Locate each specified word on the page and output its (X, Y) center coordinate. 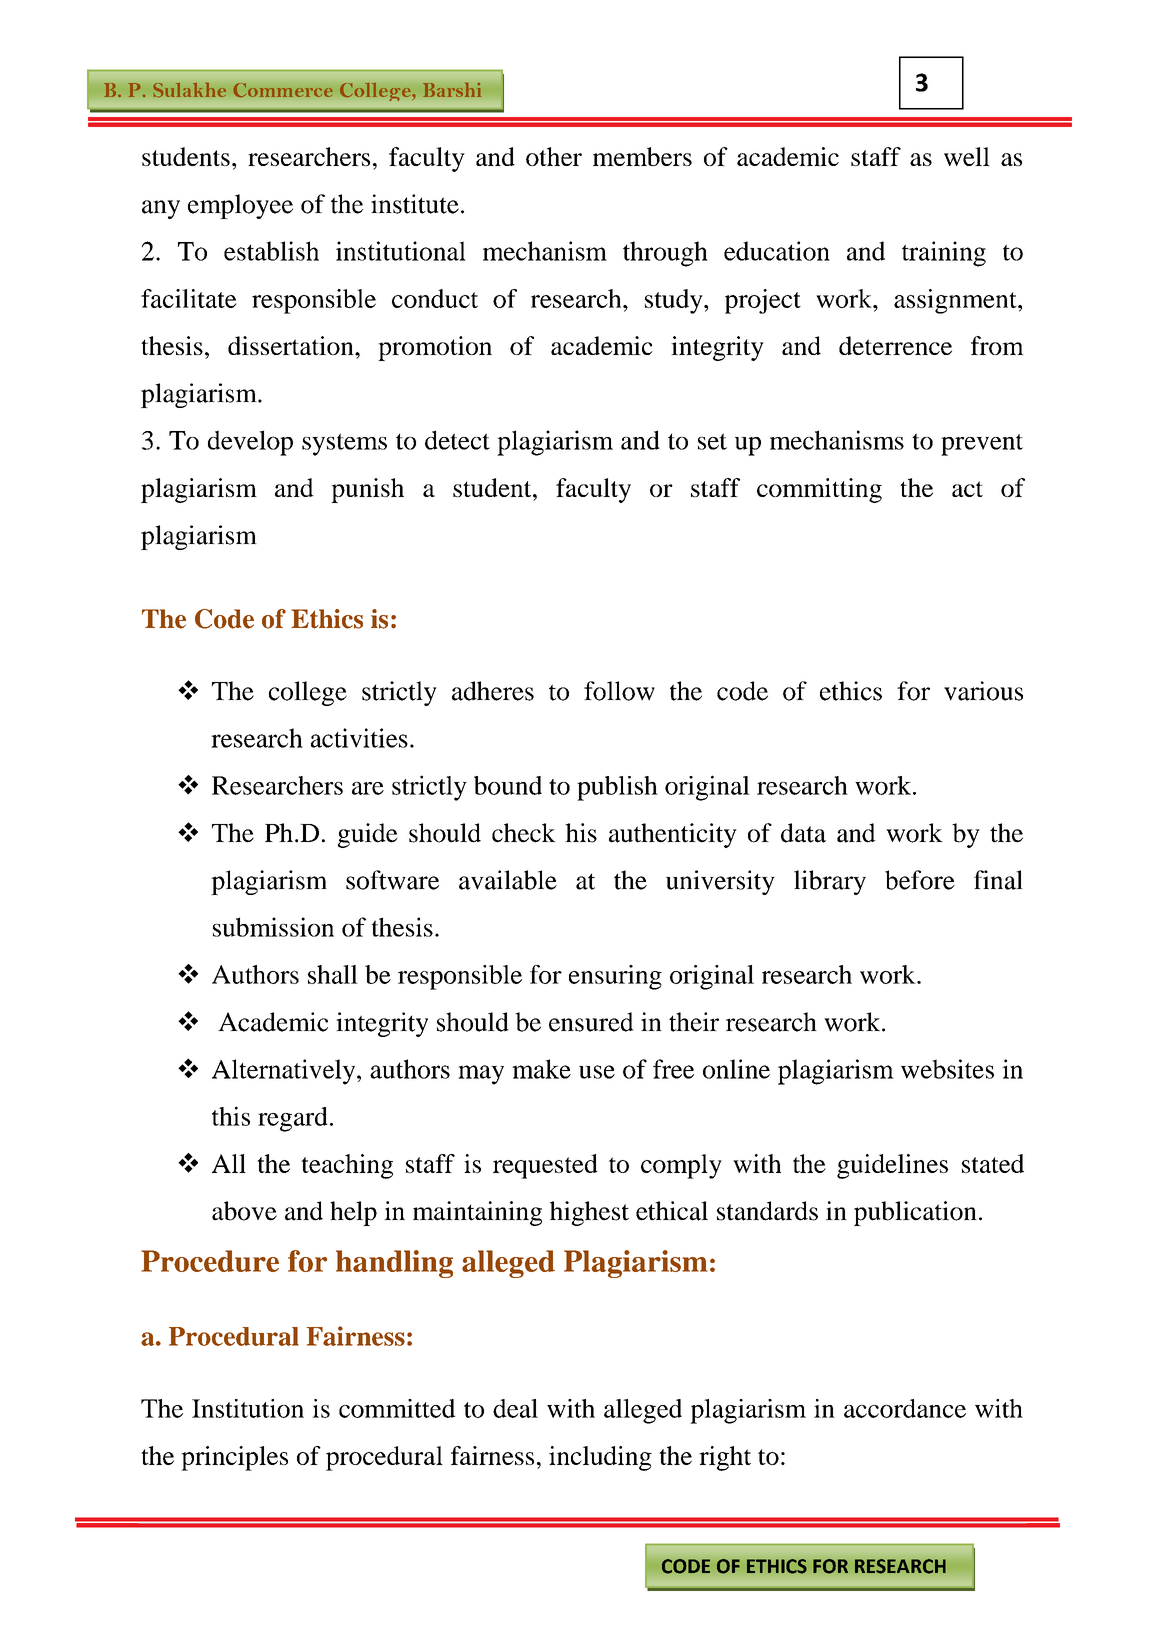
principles (234, 1458)
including (600, 1458)
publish (617, 788)
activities (359, 738)
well (967, 156)
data (803, 833)
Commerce (283, 90)
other (554, 156)
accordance (905, 1408)
